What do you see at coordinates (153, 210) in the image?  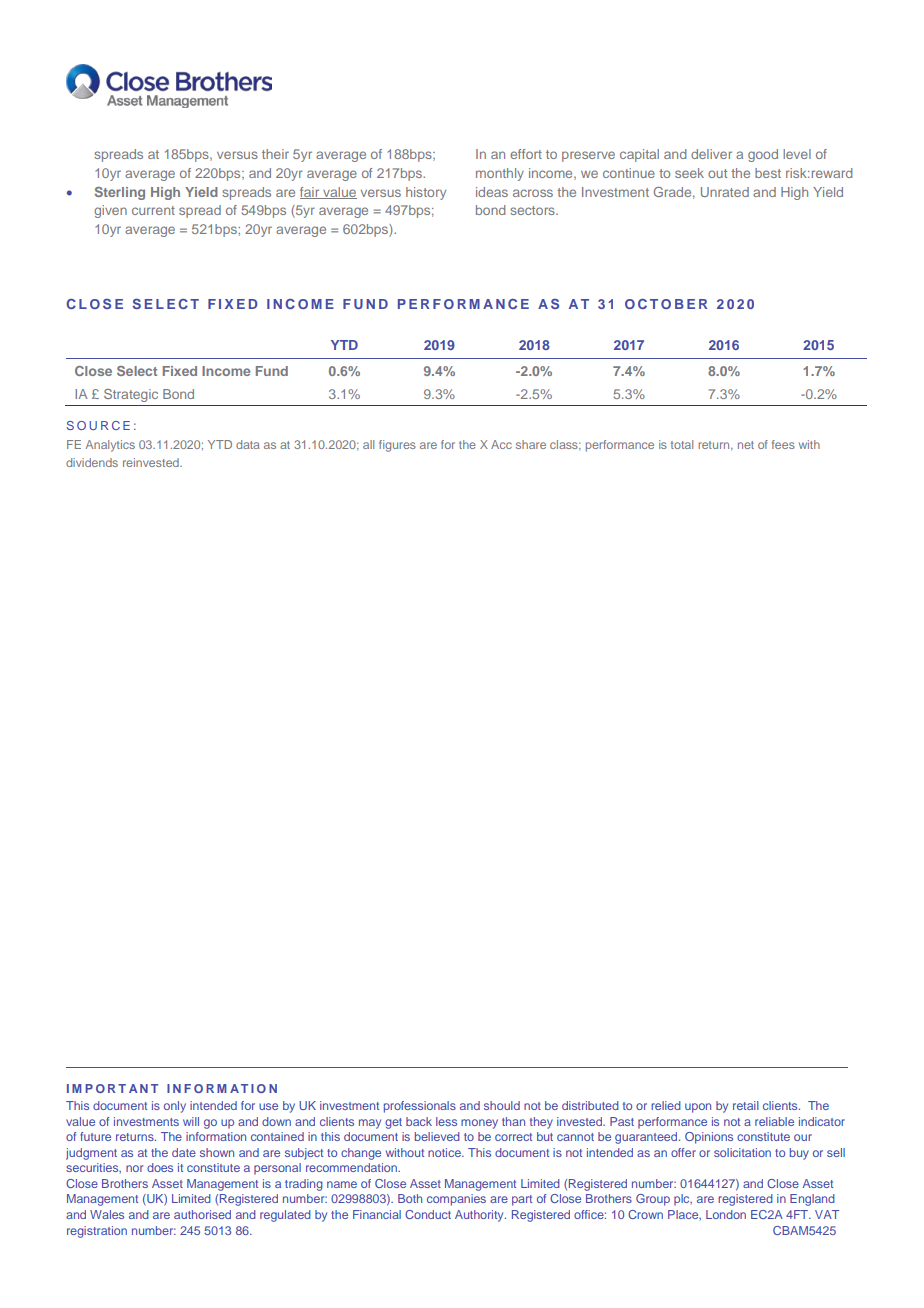 I see `current` at bounding box center [153, 210].
